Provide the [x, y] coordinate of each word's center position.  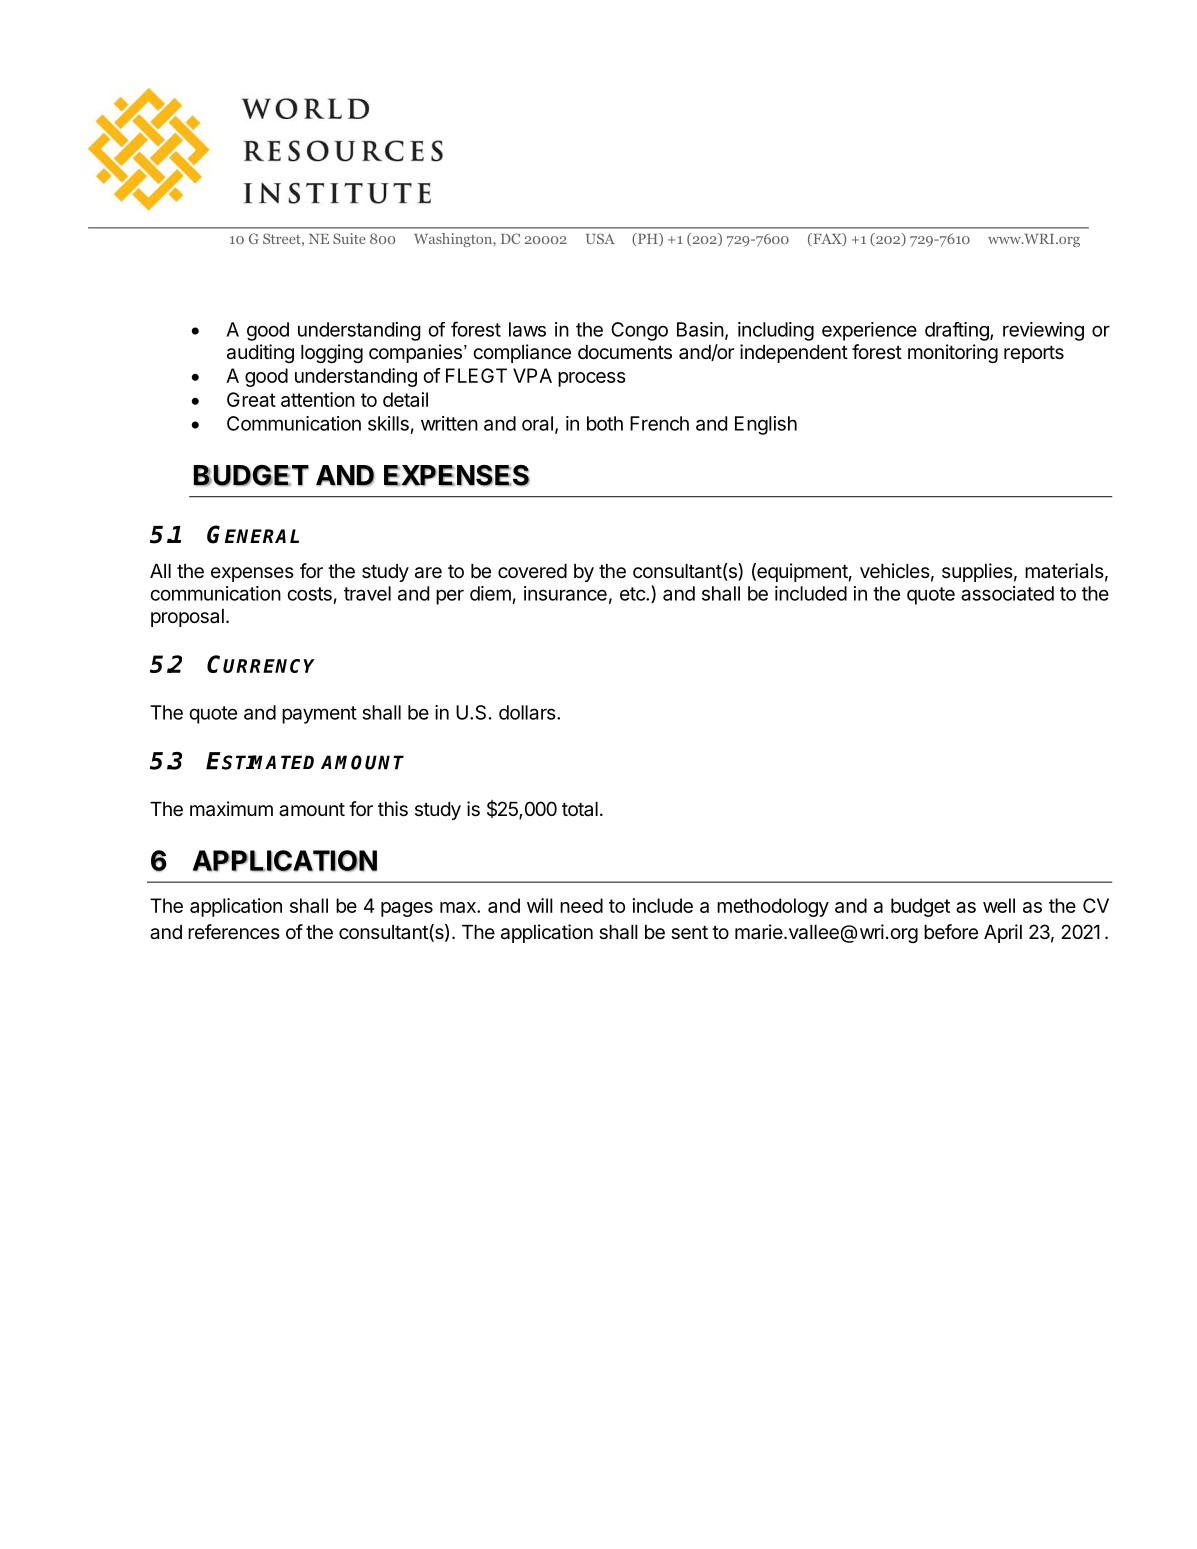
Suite [349, 238]
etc [633, 594]
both [605, 423]
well [999, 905]
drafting [958, 331]
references [234, 932]
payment [319, 715]
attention [318, 399]
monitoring [953, 353]
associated [1007, 593]
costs [309, 594]
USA [600, 238]
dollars [528, 712]
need [581, 905]
